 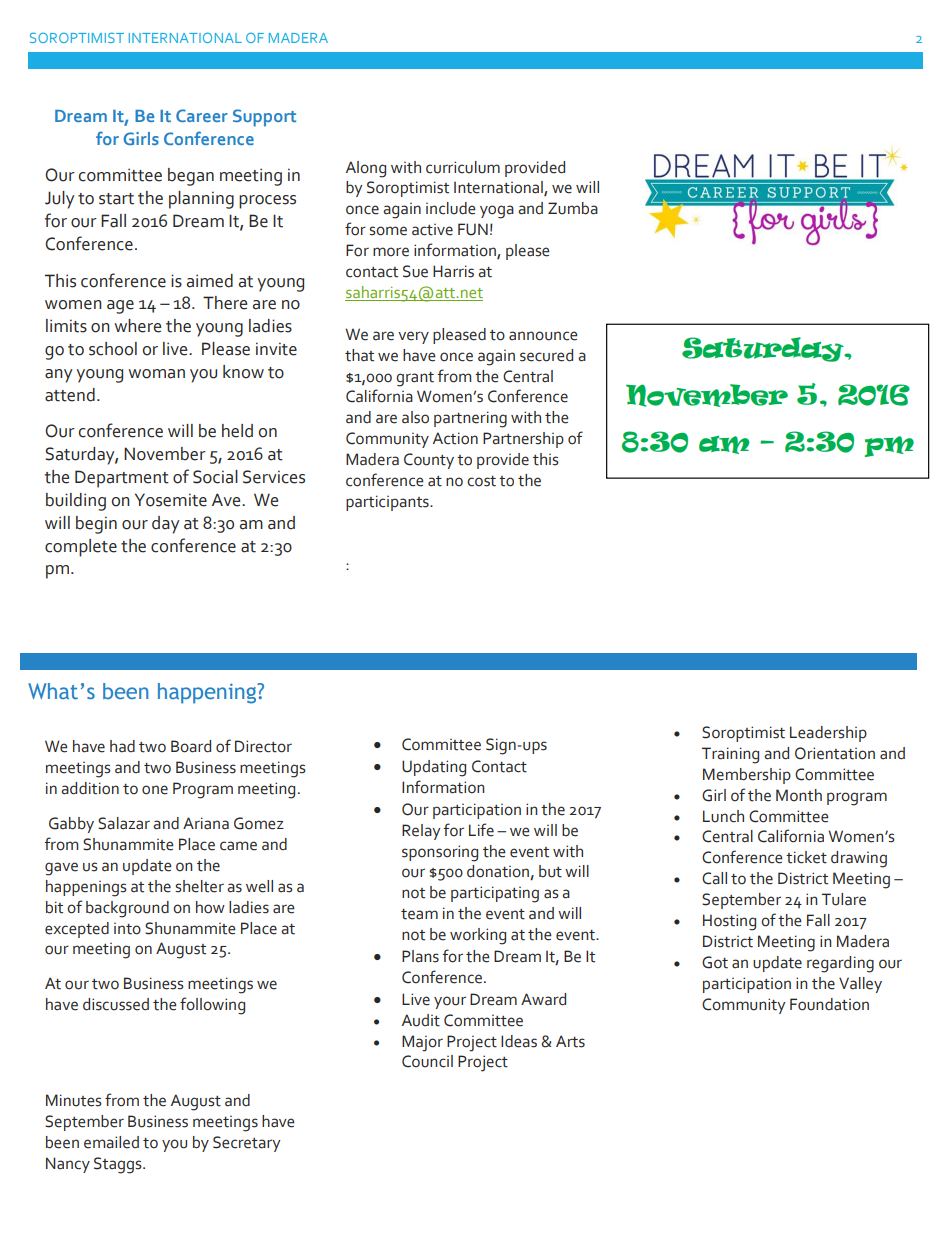 I want to click on partnering, so click(x=470, y=419).
